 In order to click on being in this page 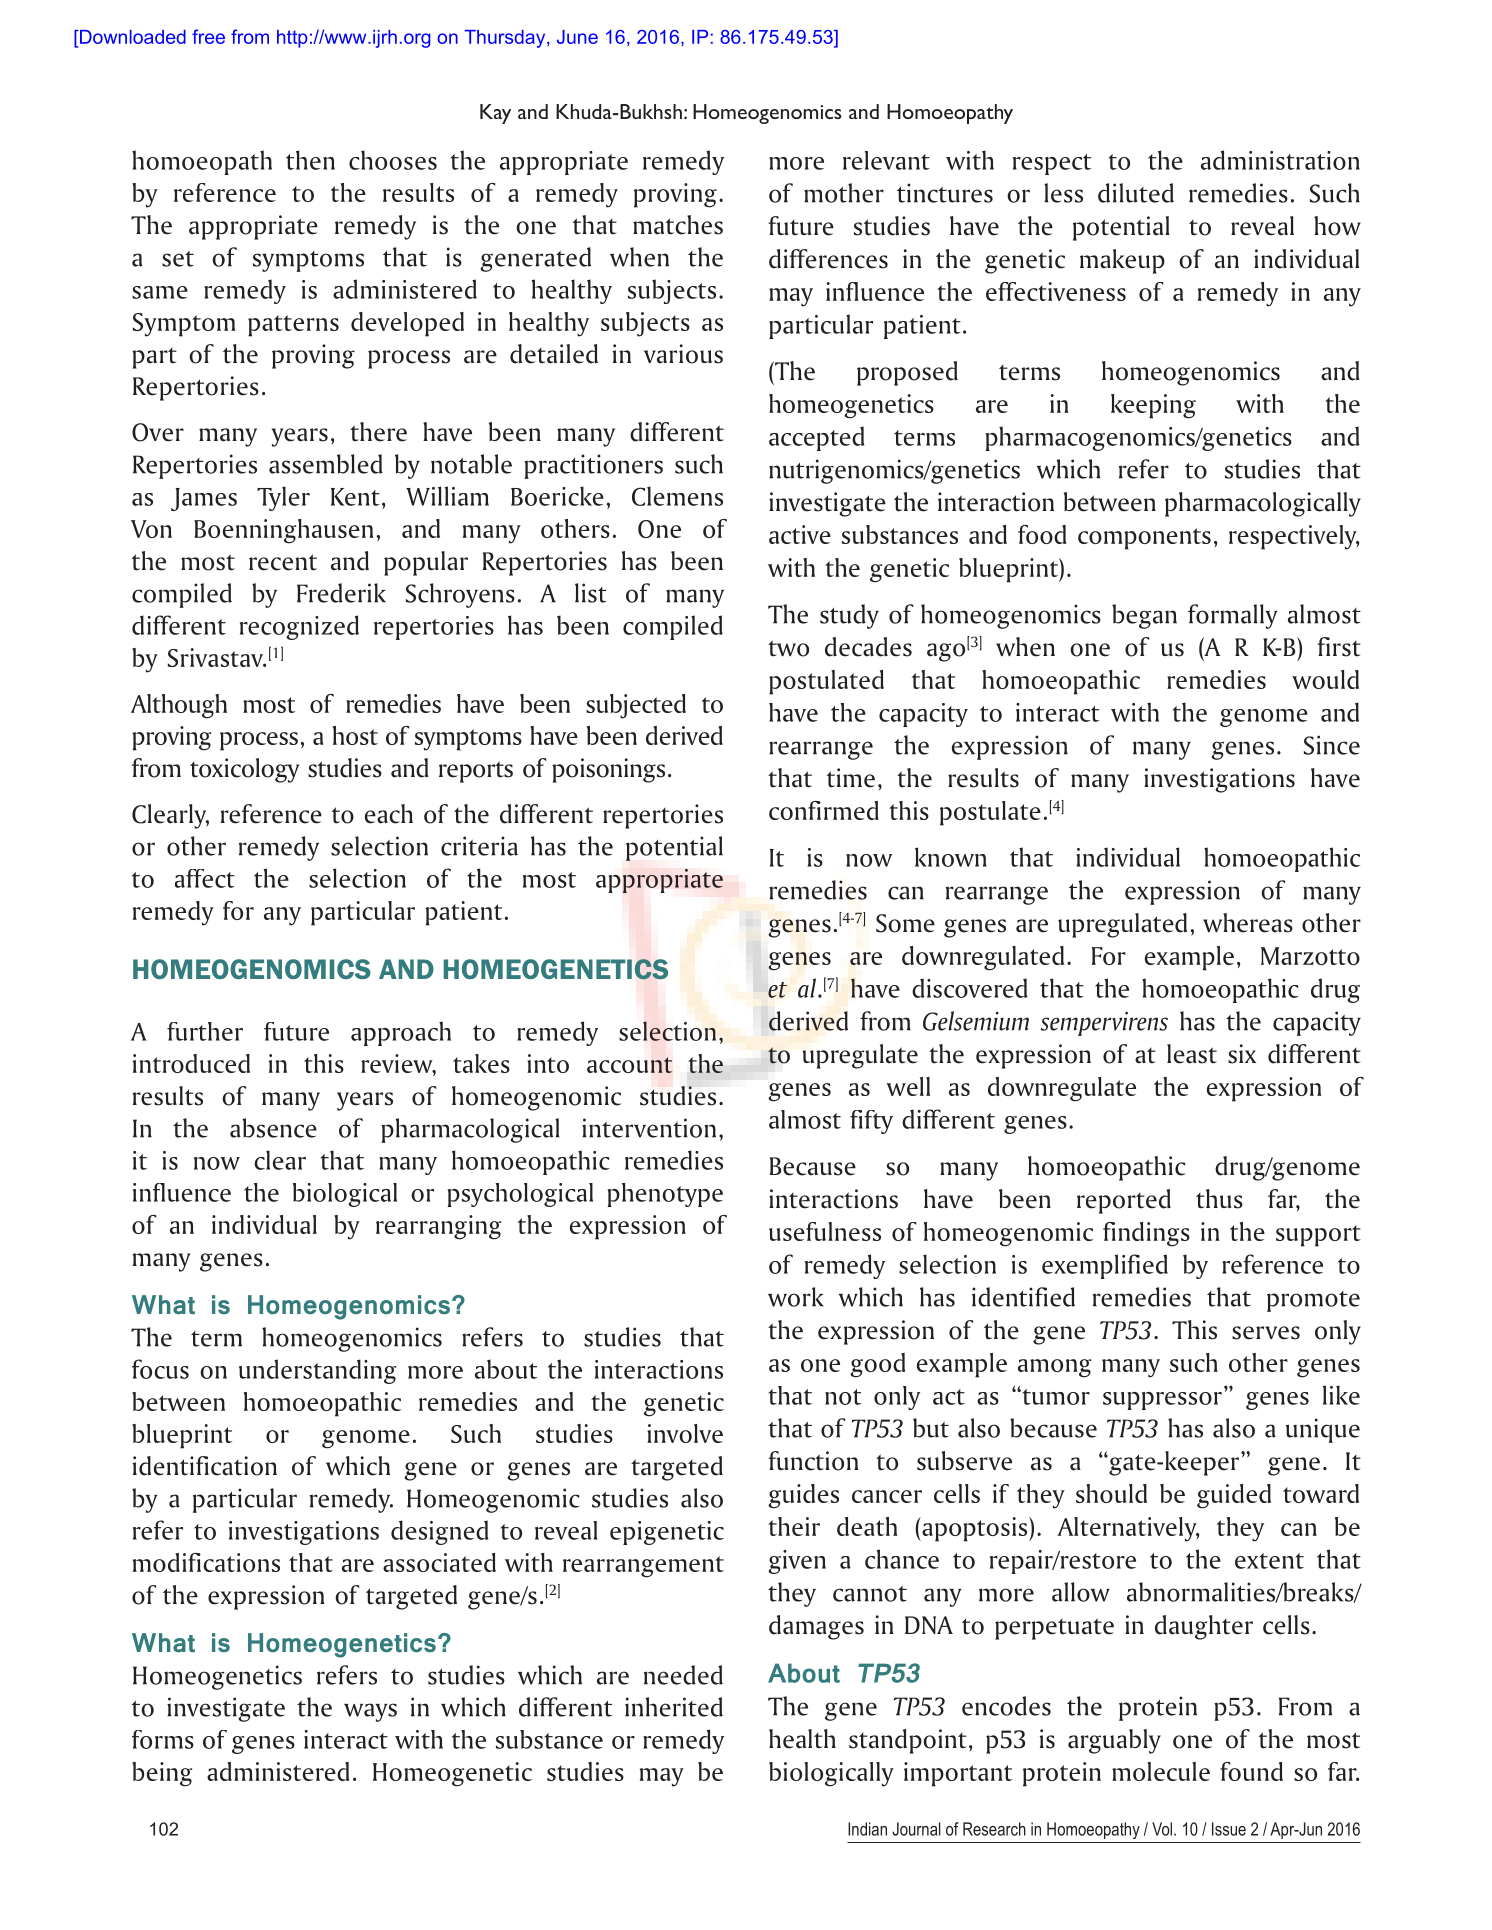, I will do `click(162, 1774)`.
